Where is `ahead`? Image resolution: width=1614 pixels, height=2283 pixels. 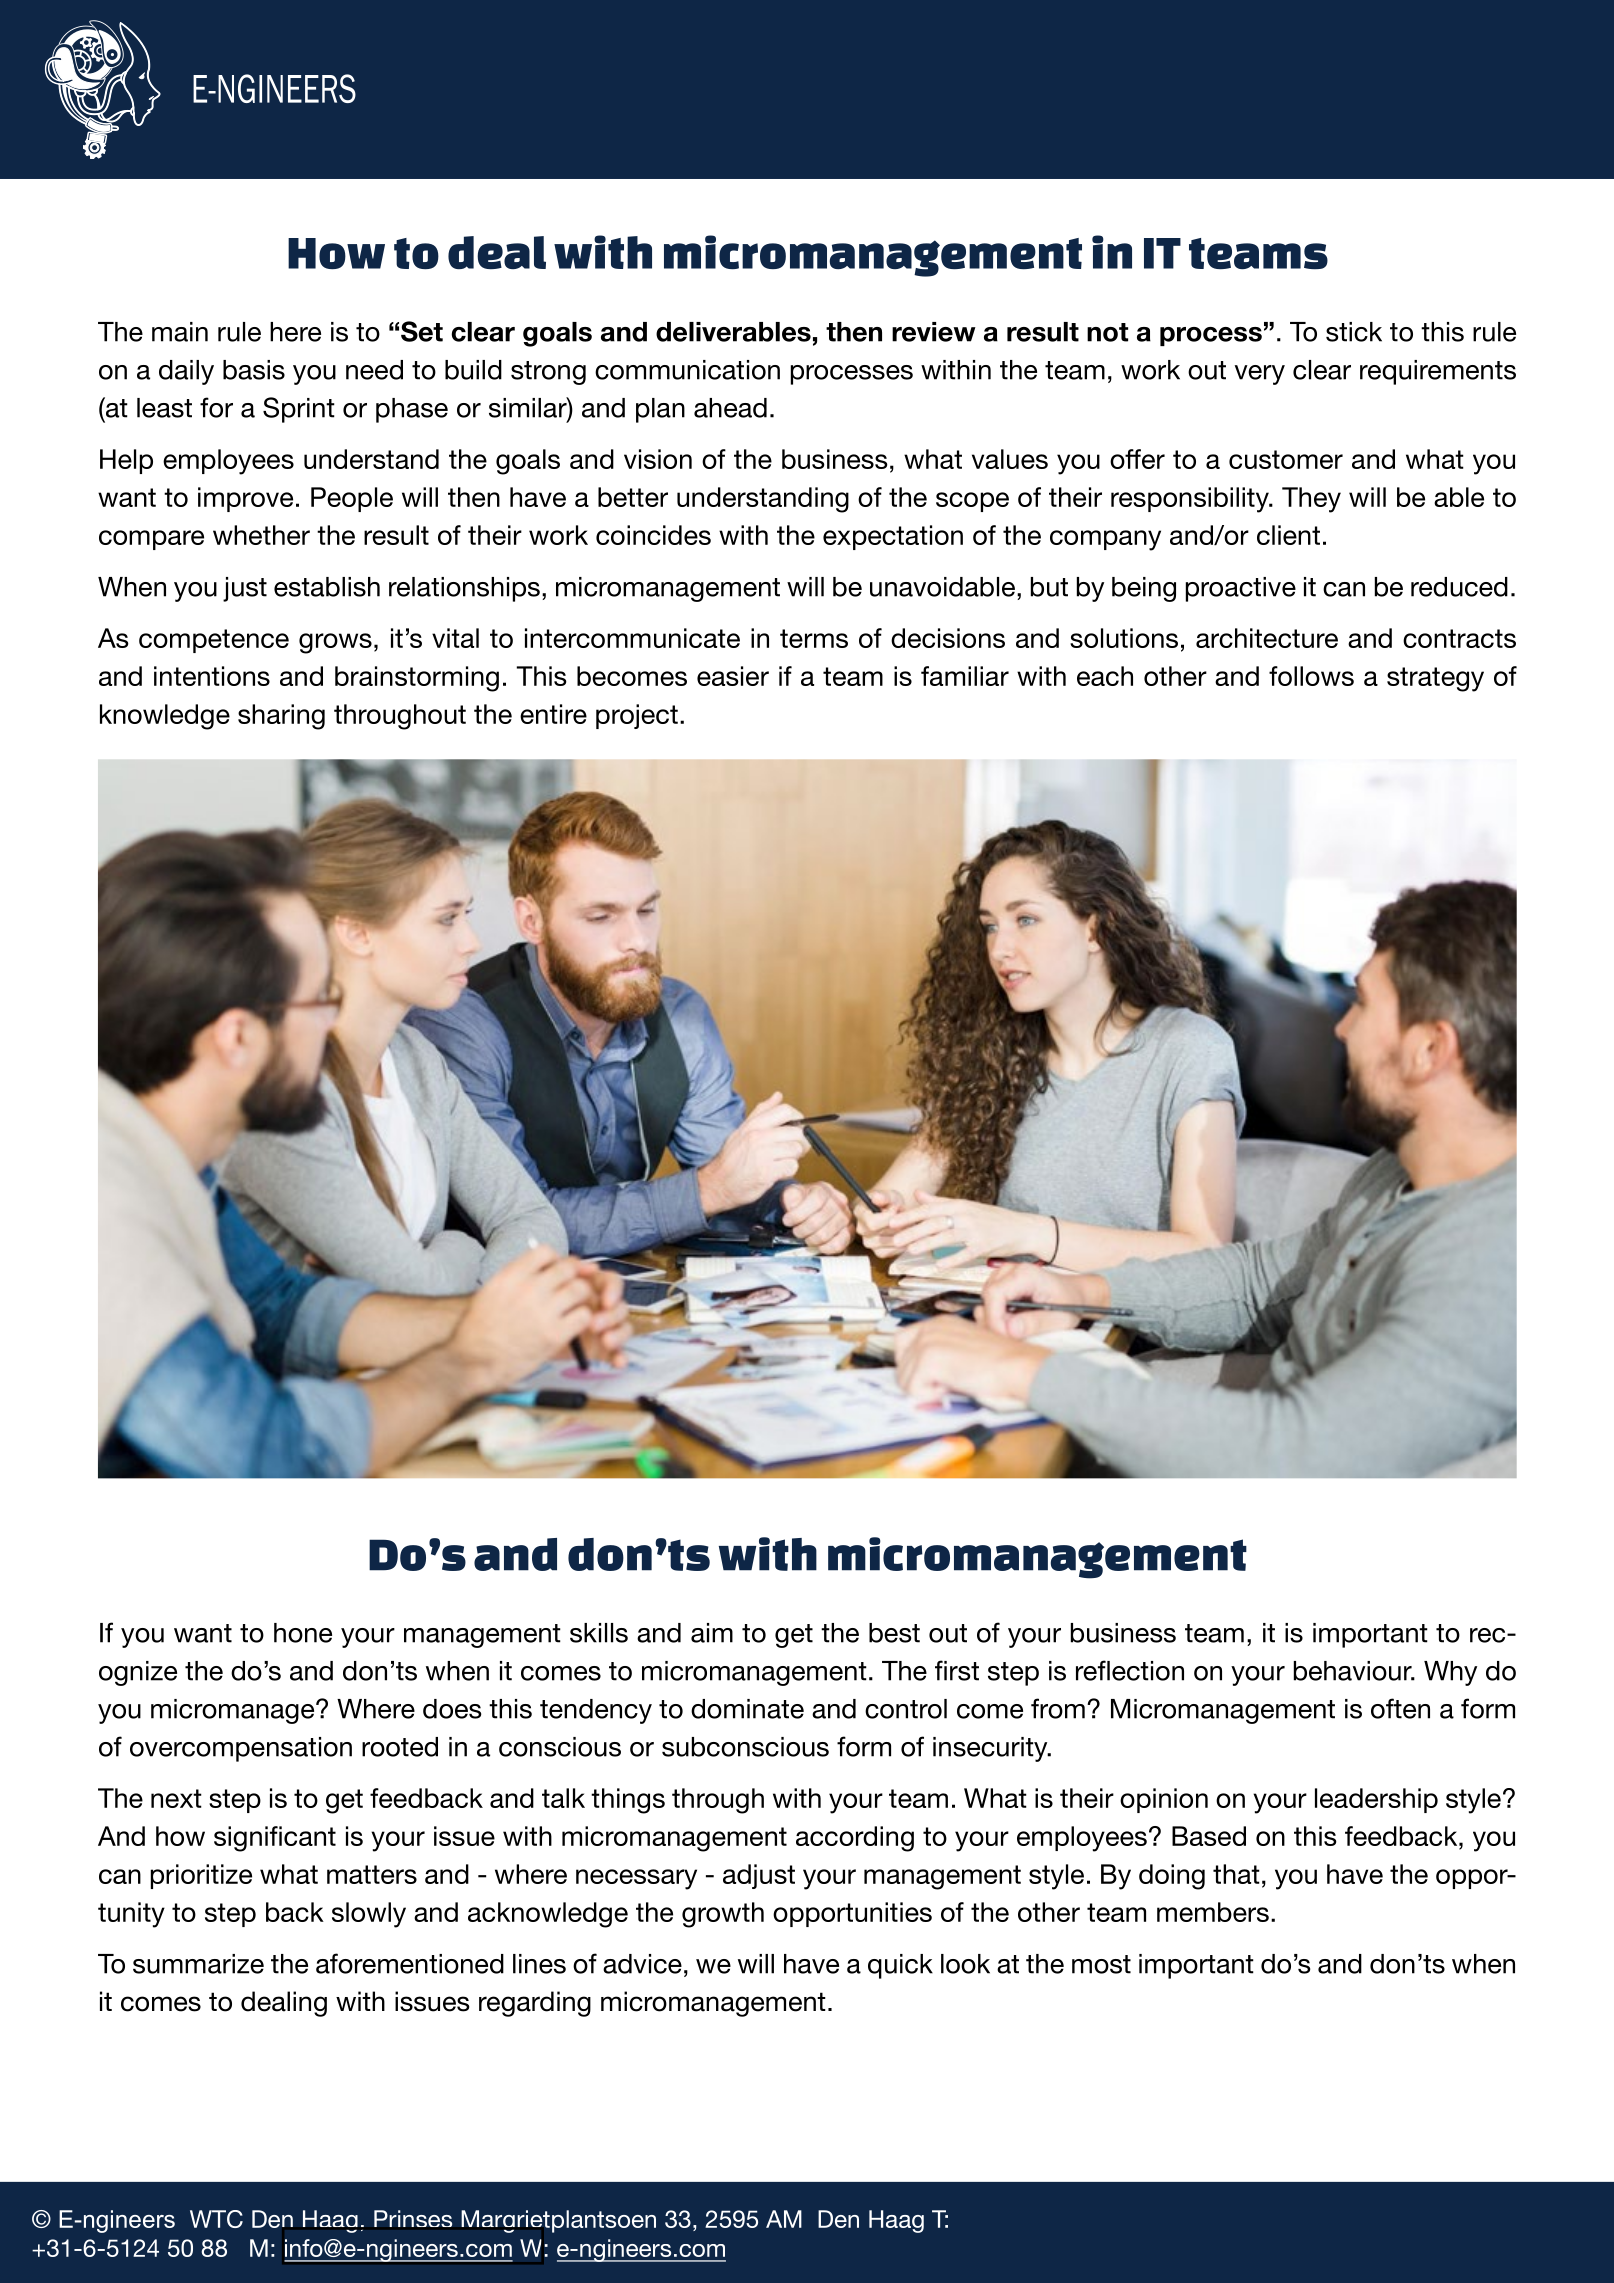 ahead is located at coordinates (730, 408).
